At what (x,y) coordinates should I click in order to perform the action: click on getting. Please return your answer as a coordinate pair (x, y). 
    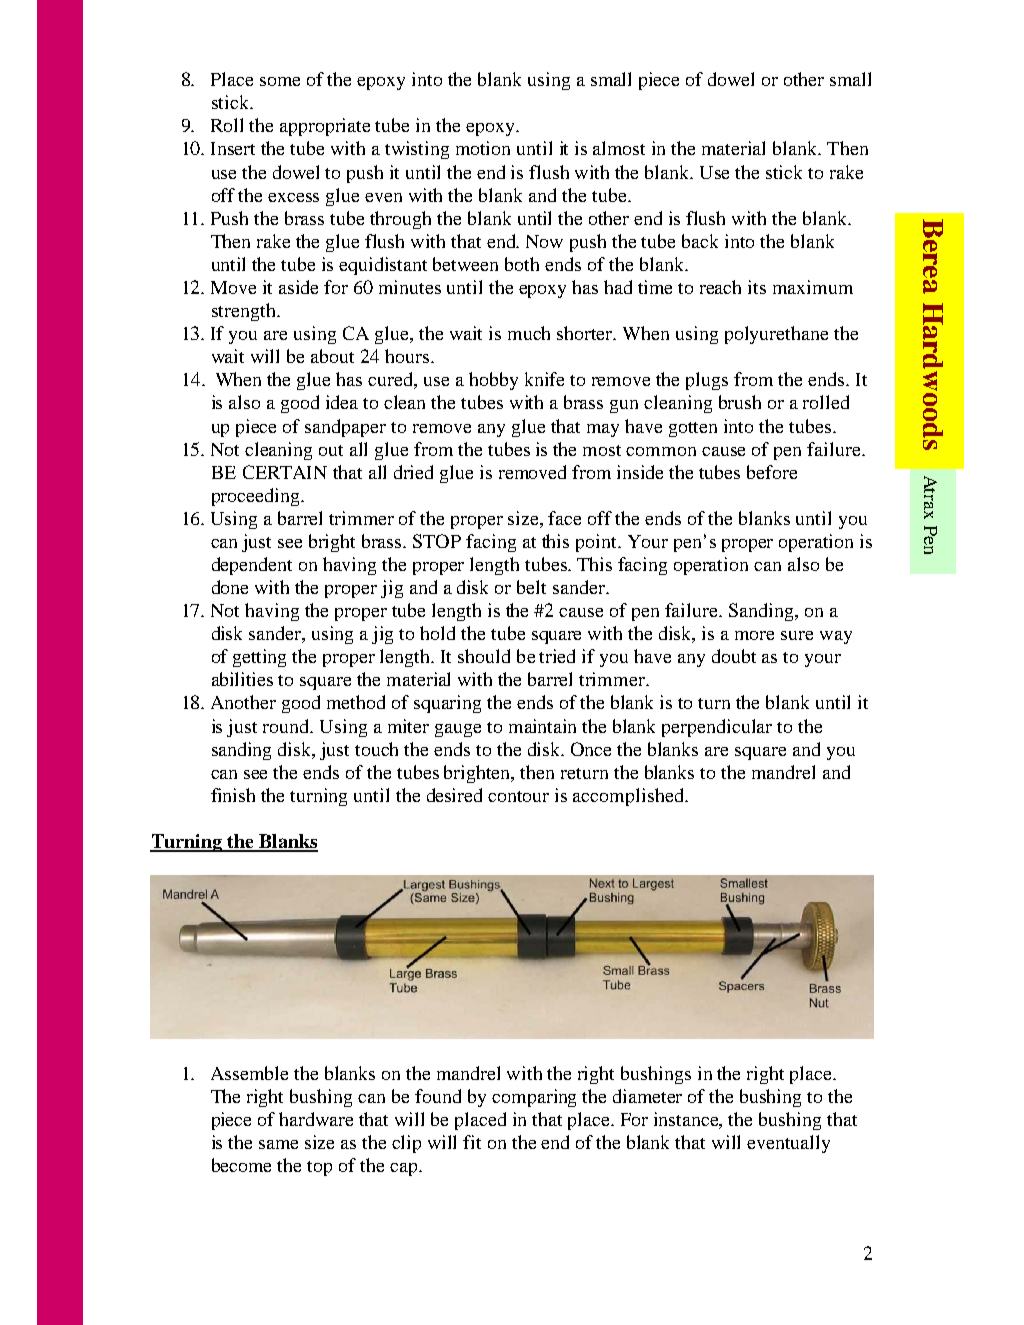
    Looking at the image, I should click on (259, 658).
